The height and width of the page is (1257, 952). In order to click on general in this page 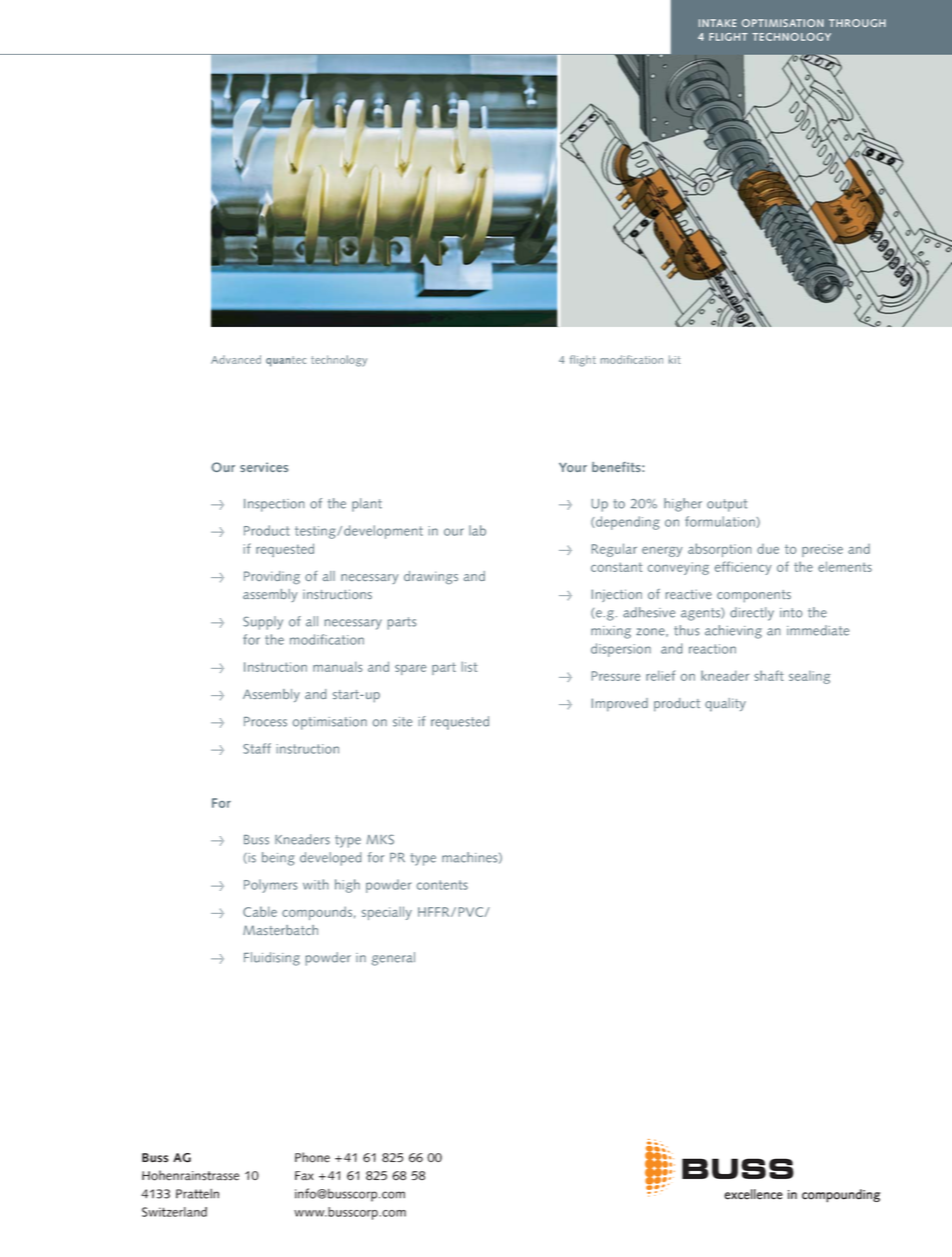, I will do `click(393, 959)`.
